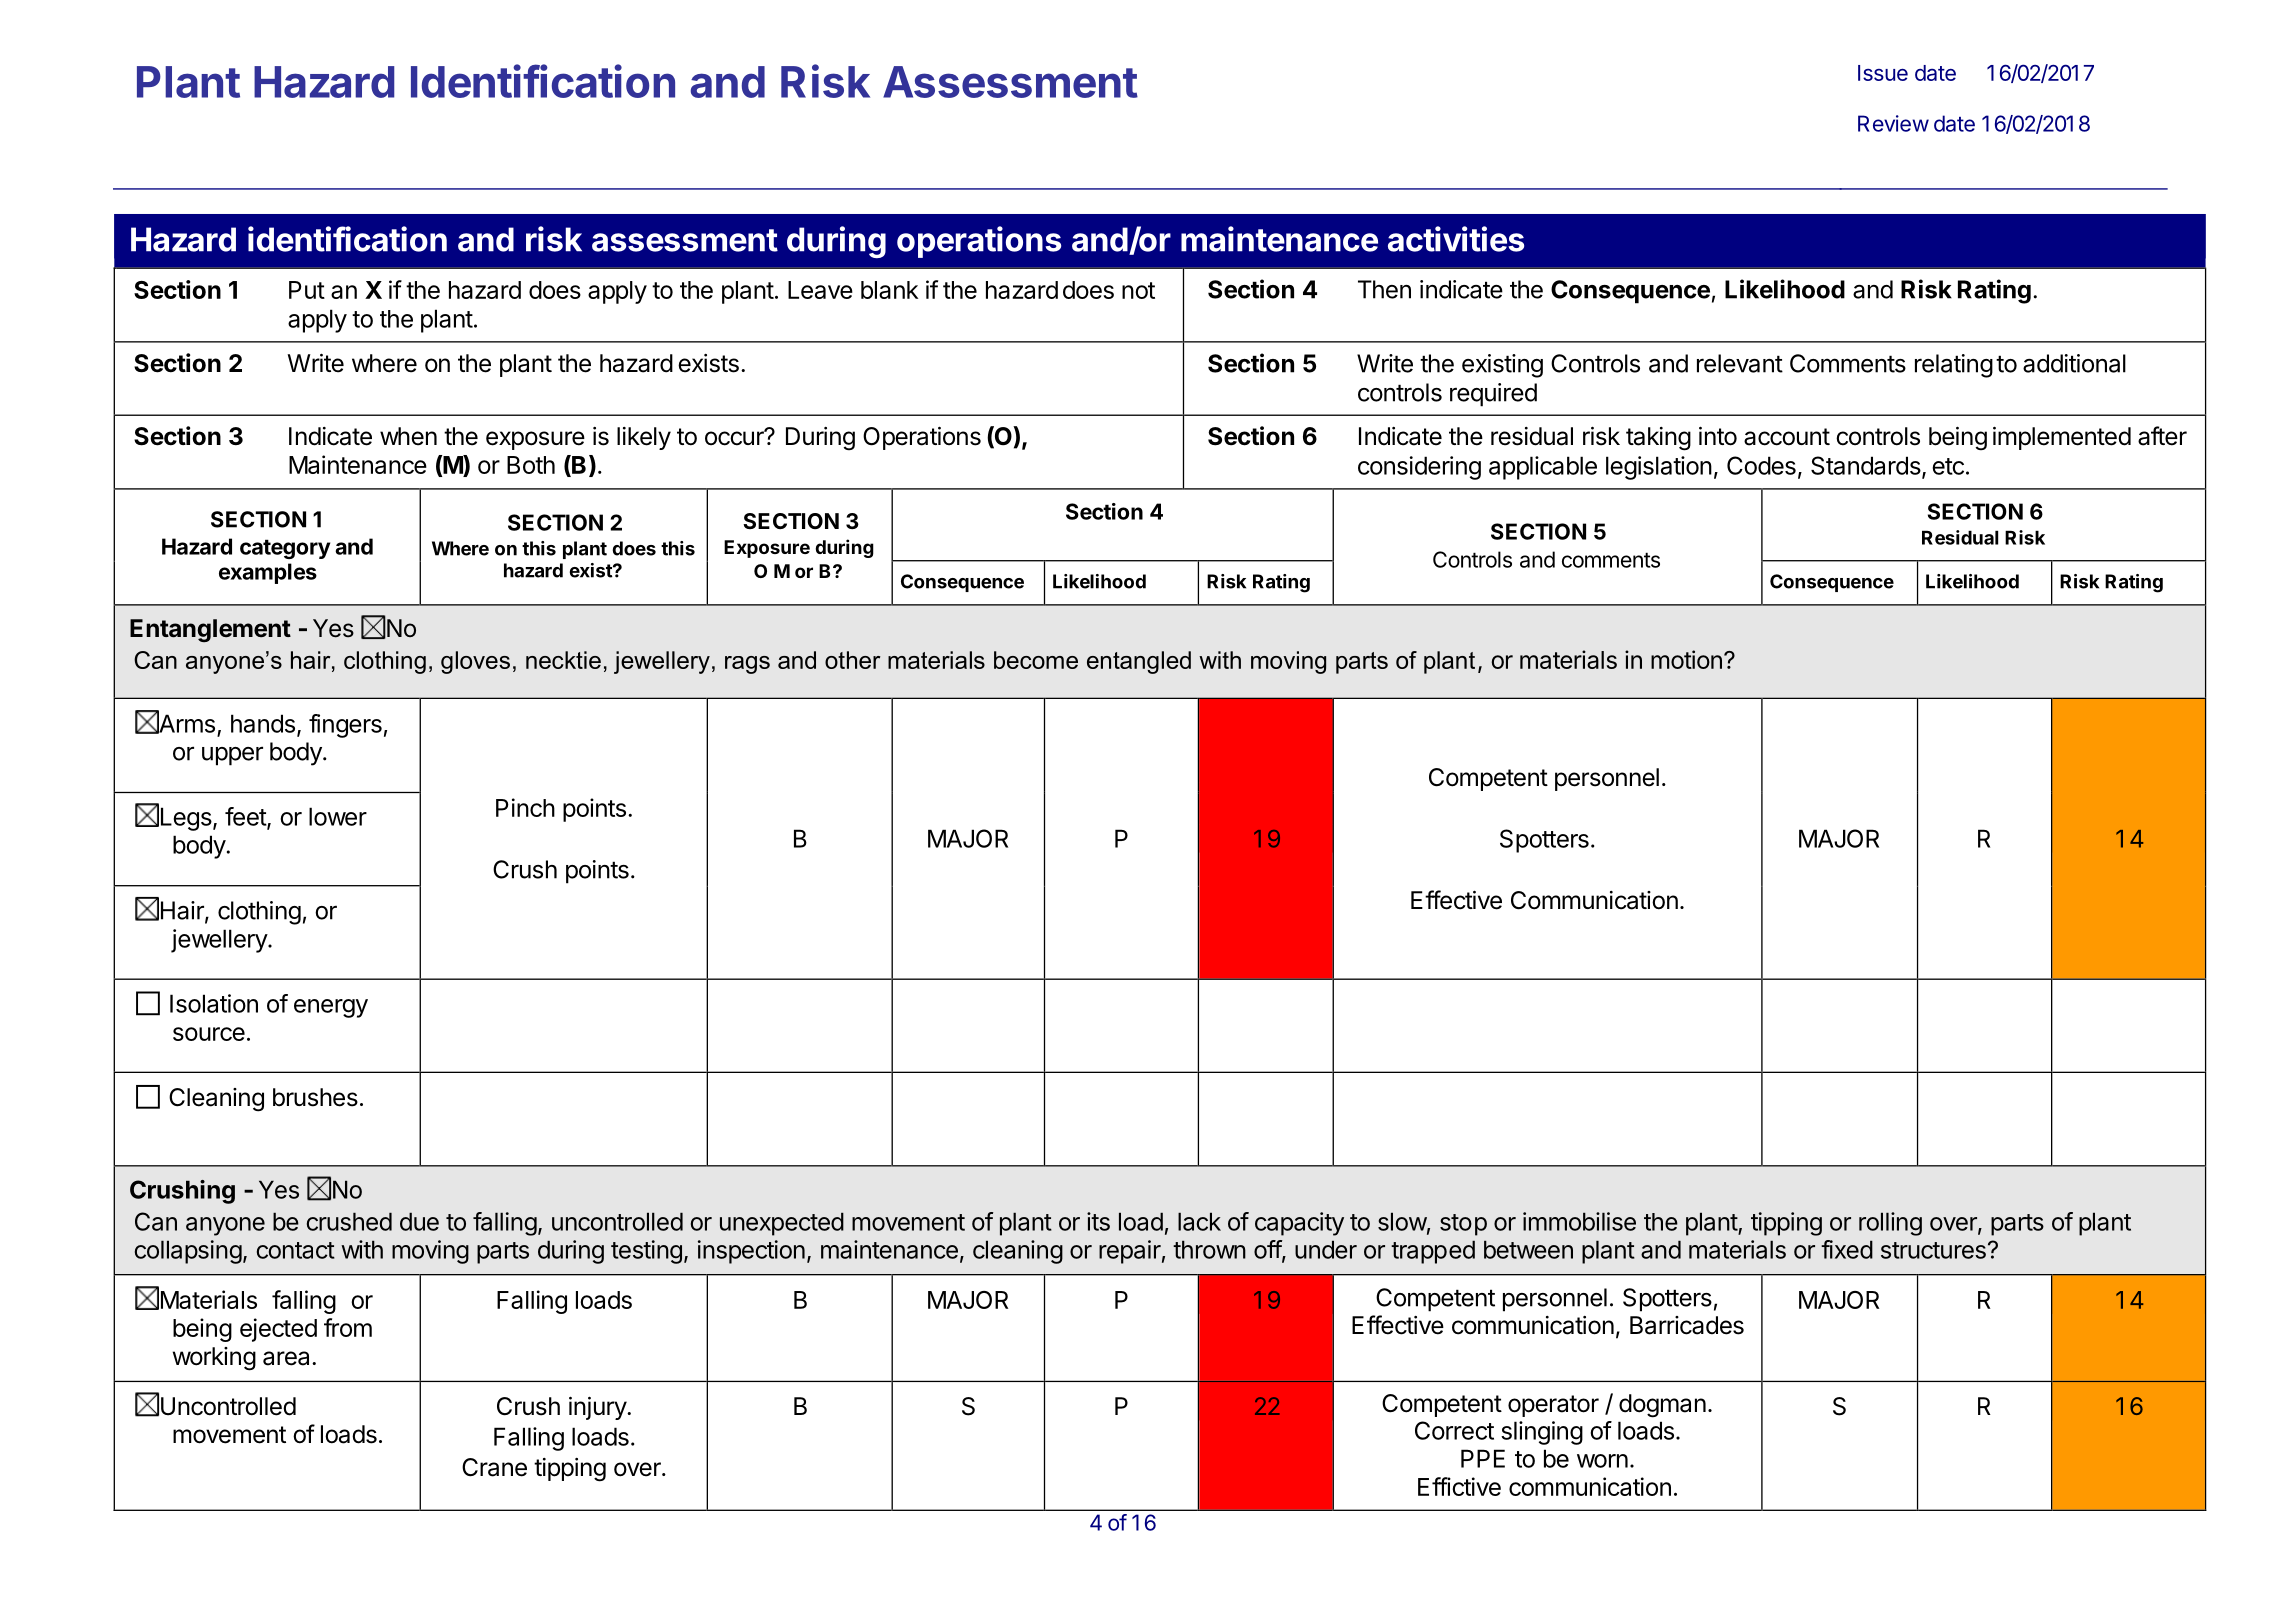 Image resolution: width=2280 pixels, height=1611 pixels. I want to click on entangled, so click(1139, 662).
